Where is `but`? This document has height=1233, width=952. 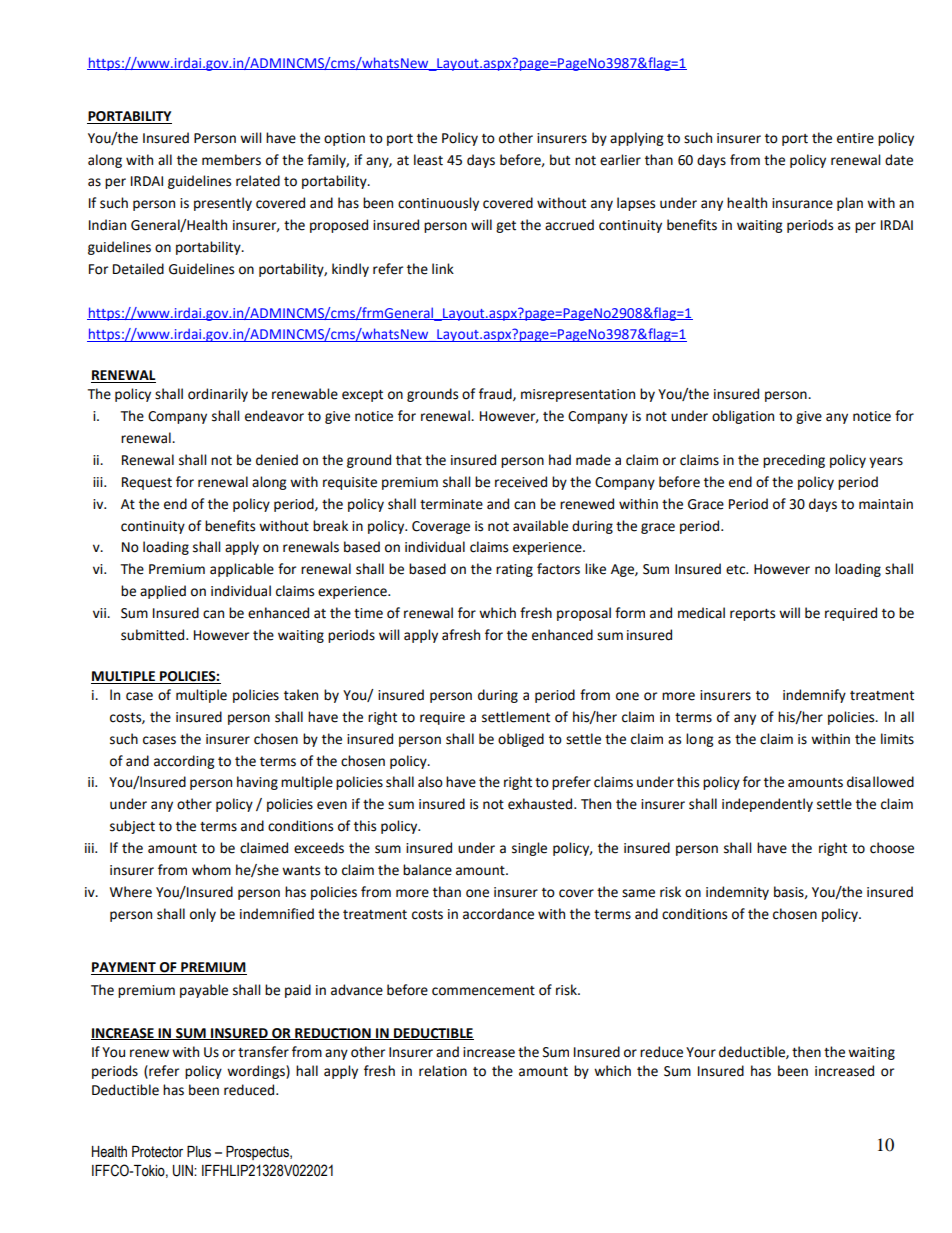 but is located at coordinates (560, 160).
